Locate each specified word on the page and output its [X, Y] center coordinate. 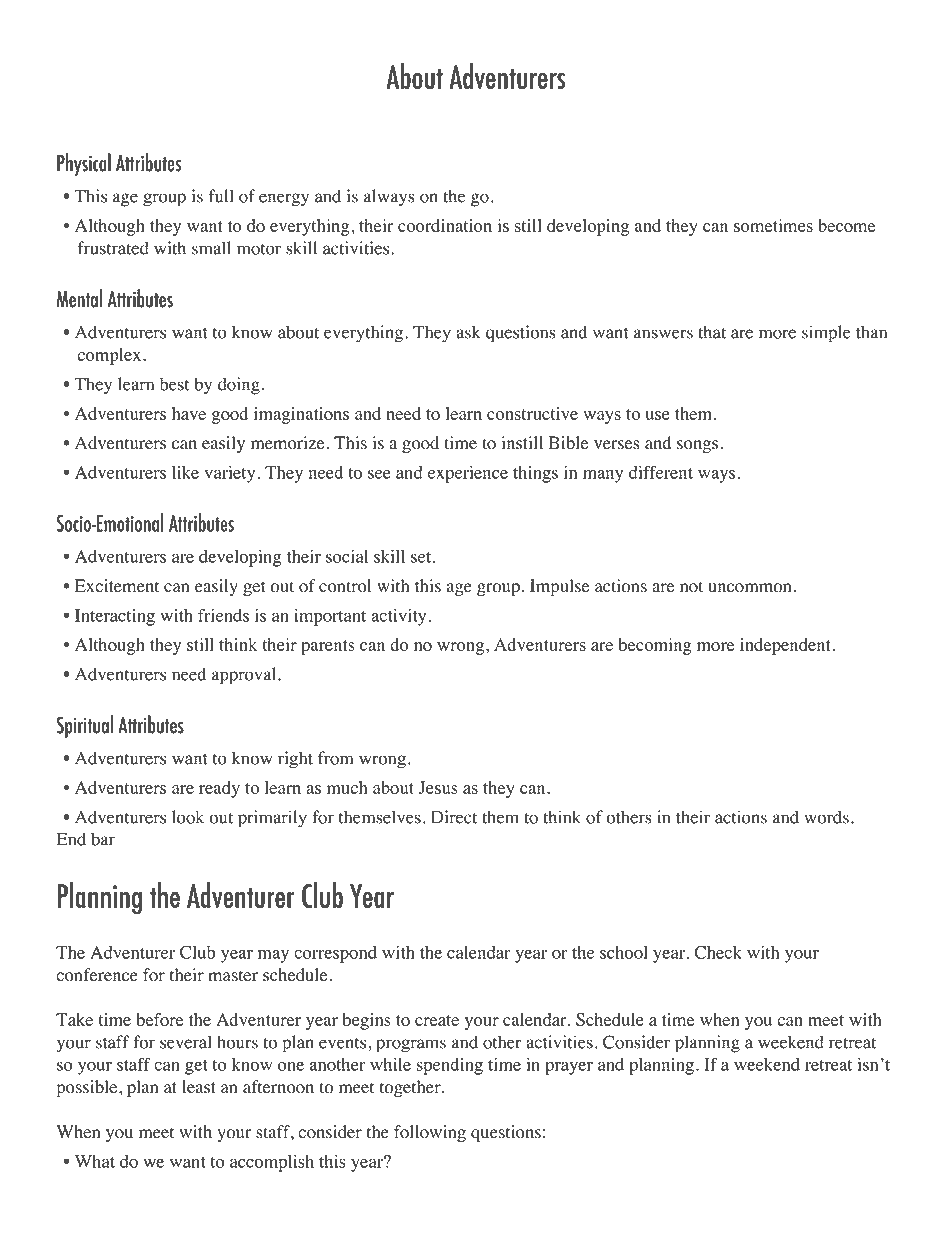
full [221, 196]
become [846, 225]
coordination [445, 225]
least [199, 1087]
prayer [569, 1068]
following [430, 1133]
